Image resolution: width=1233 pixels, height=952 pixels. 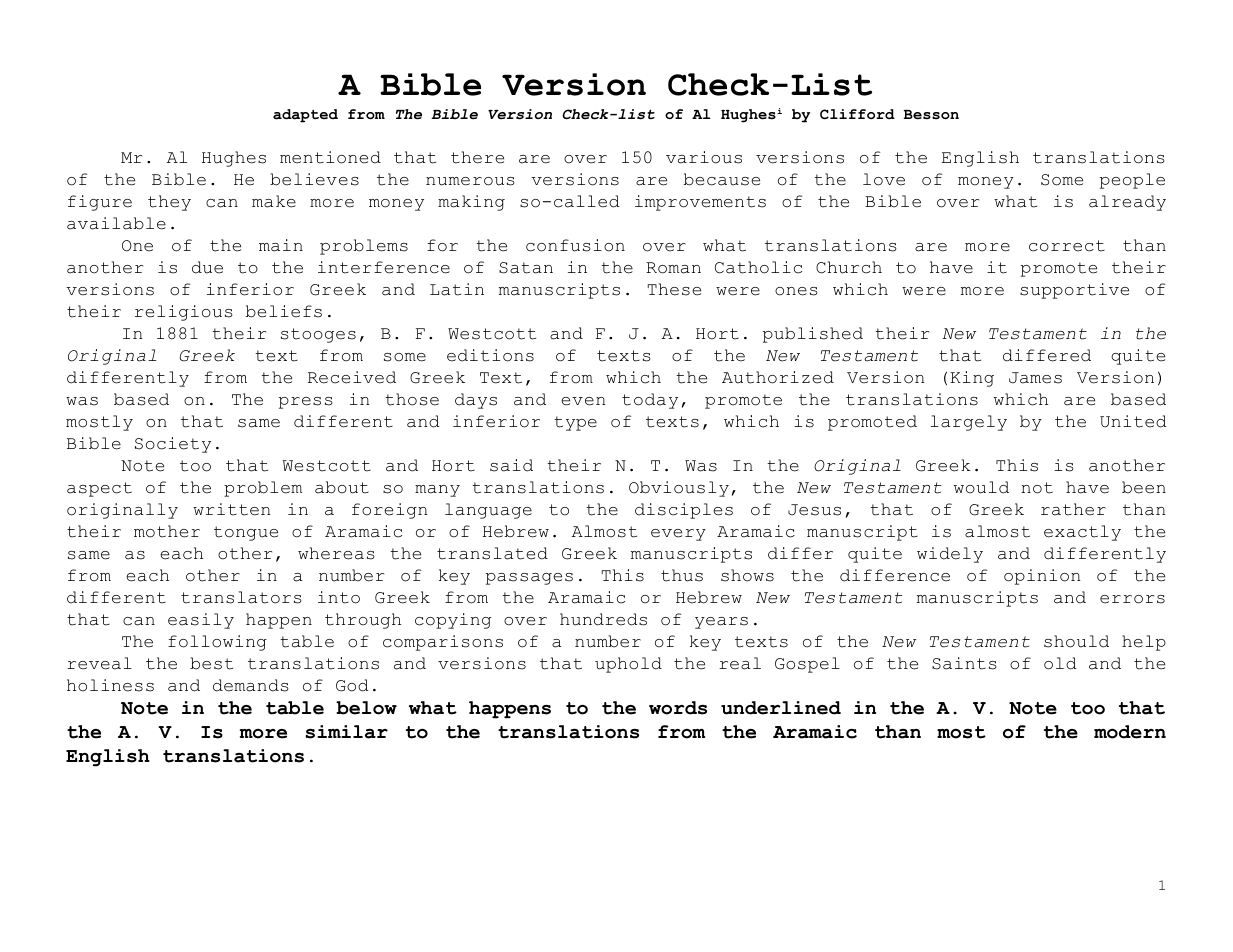 I want to click on Clifford, so click(x=857, y=114).
